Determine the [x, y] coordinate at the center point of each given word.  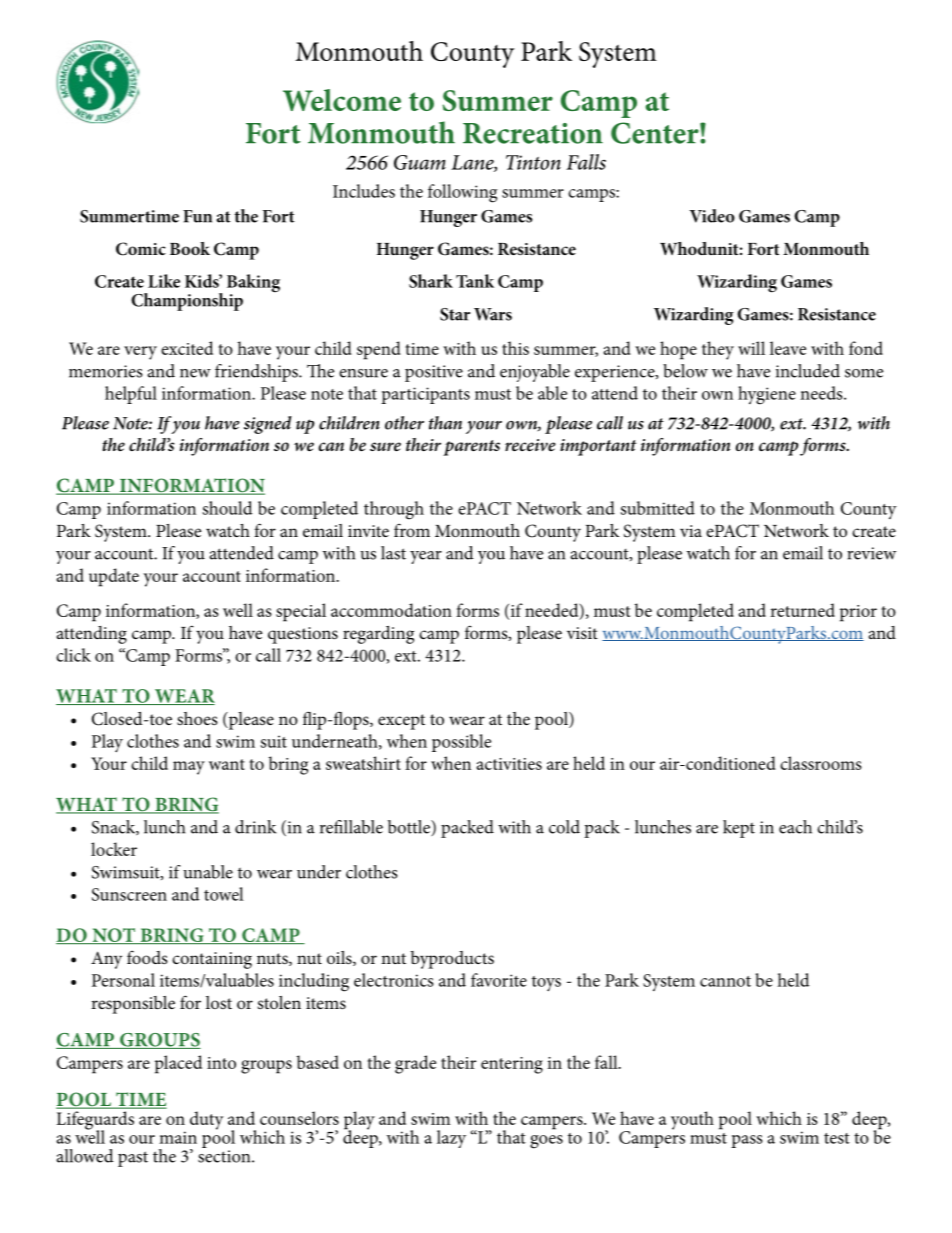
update [114, 577]
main [178, 1137]
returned [802, 610]
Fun [197, 216]
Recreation [533, 133]
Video [712, 216]
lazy [451, 1139]
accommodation [391, 610]
